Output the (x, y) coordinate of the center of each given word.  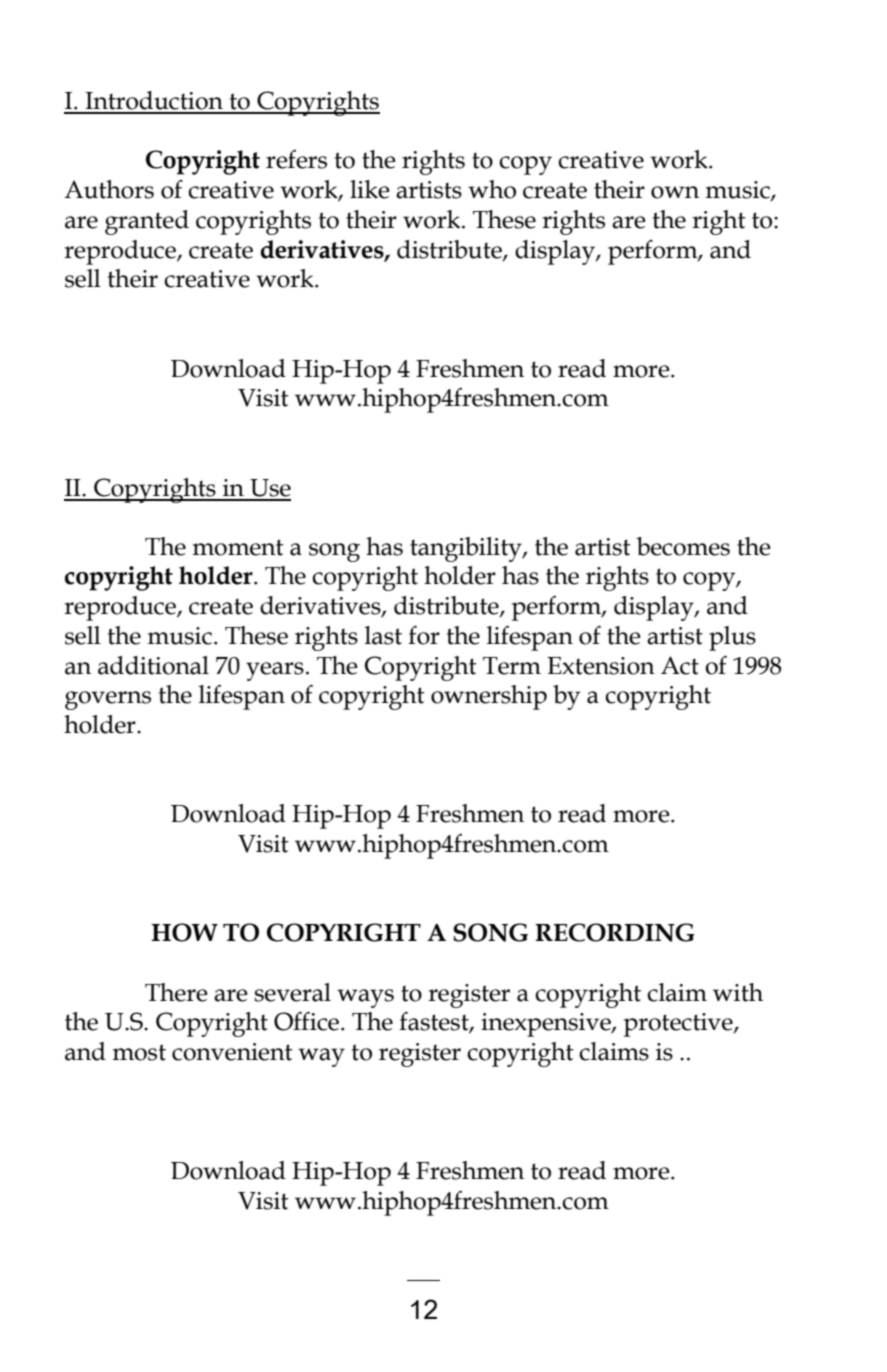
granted (147, 222)
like (370, 189)
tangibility (467, 549)
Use (270, 488)
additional (153, 665)
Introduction (154, 100)
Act (680, 665)
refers (296, 159)
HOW (184, 932)
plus (732, 638)
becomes (683, 546)
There (176, 992)
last (383, 635)
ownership (489, 697)
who (492, 189)
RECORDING (615, 932)
